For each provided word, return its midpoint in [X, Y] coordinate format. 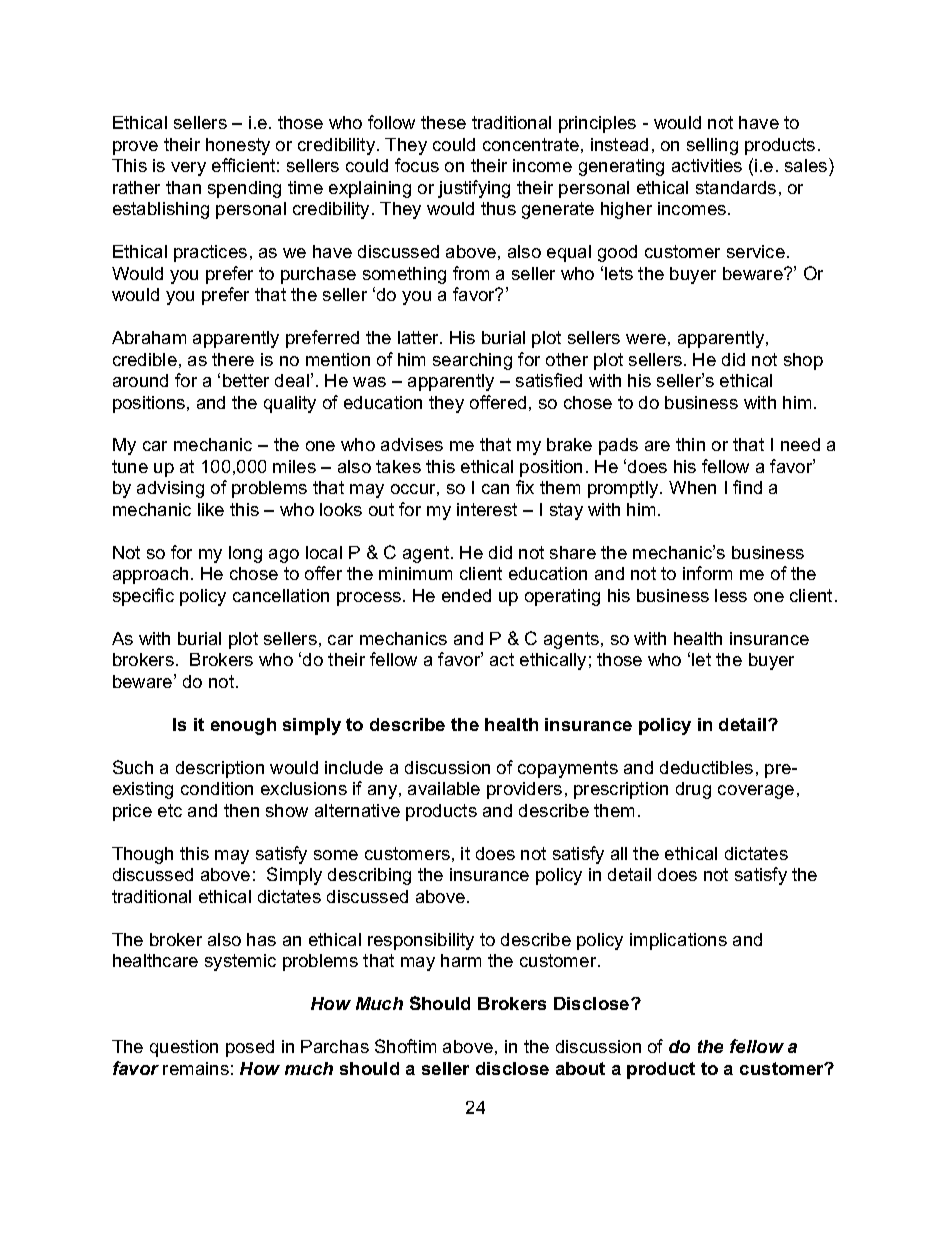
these [443, 122]
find [747, 487]
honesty [238, 146]
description [220, 769]
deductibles [706, 767]
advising [170, 489]
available [444, 788]
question [184, 1048]
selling [712, 146]
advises [412, 444]
